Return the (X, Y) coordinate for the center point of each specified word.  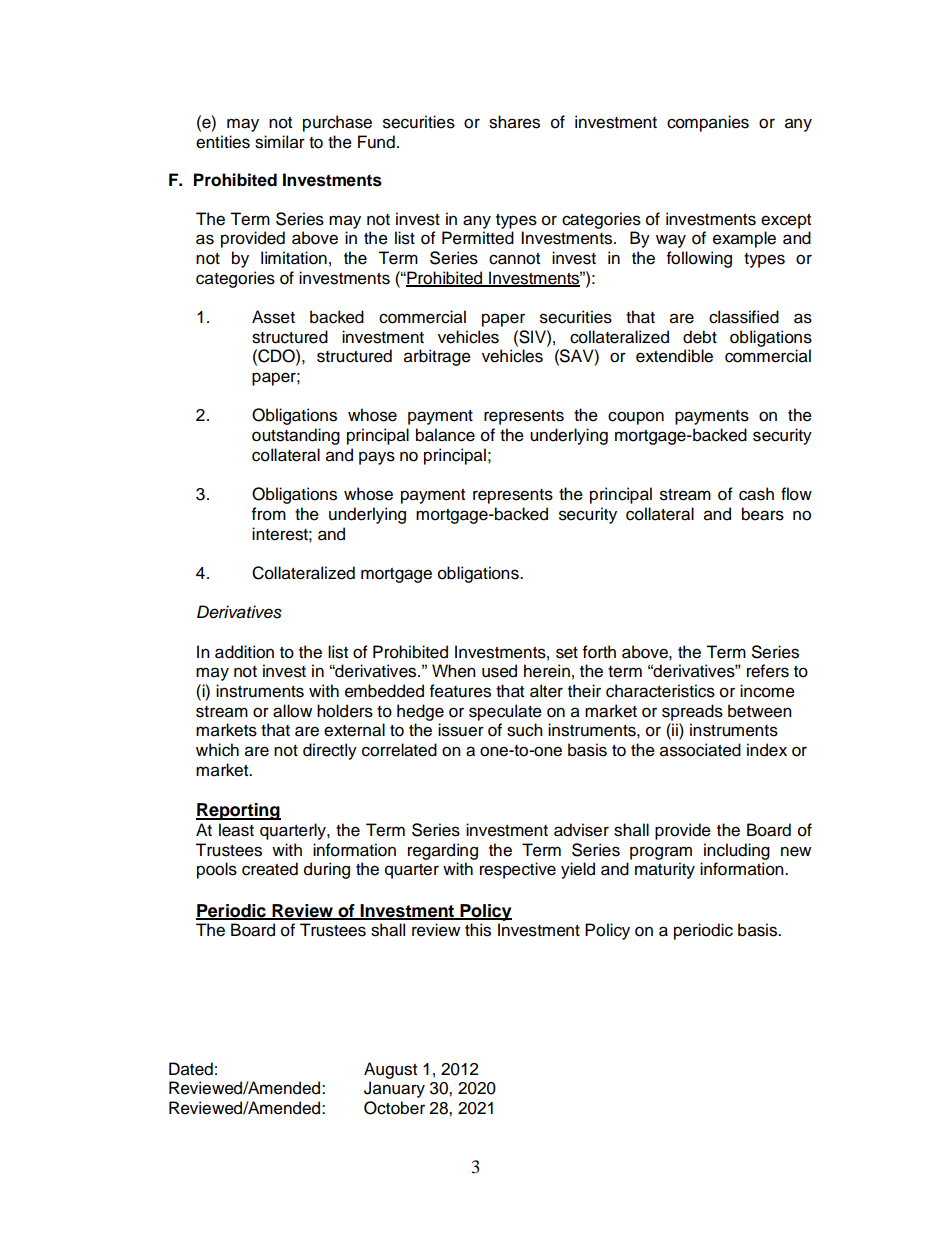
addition (244, 652)
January (394, 1089)
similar (280, 142)
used (499, 671)
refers (768, 671)
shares (514, 122)
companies (708, 123)
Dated (191, 1069)
